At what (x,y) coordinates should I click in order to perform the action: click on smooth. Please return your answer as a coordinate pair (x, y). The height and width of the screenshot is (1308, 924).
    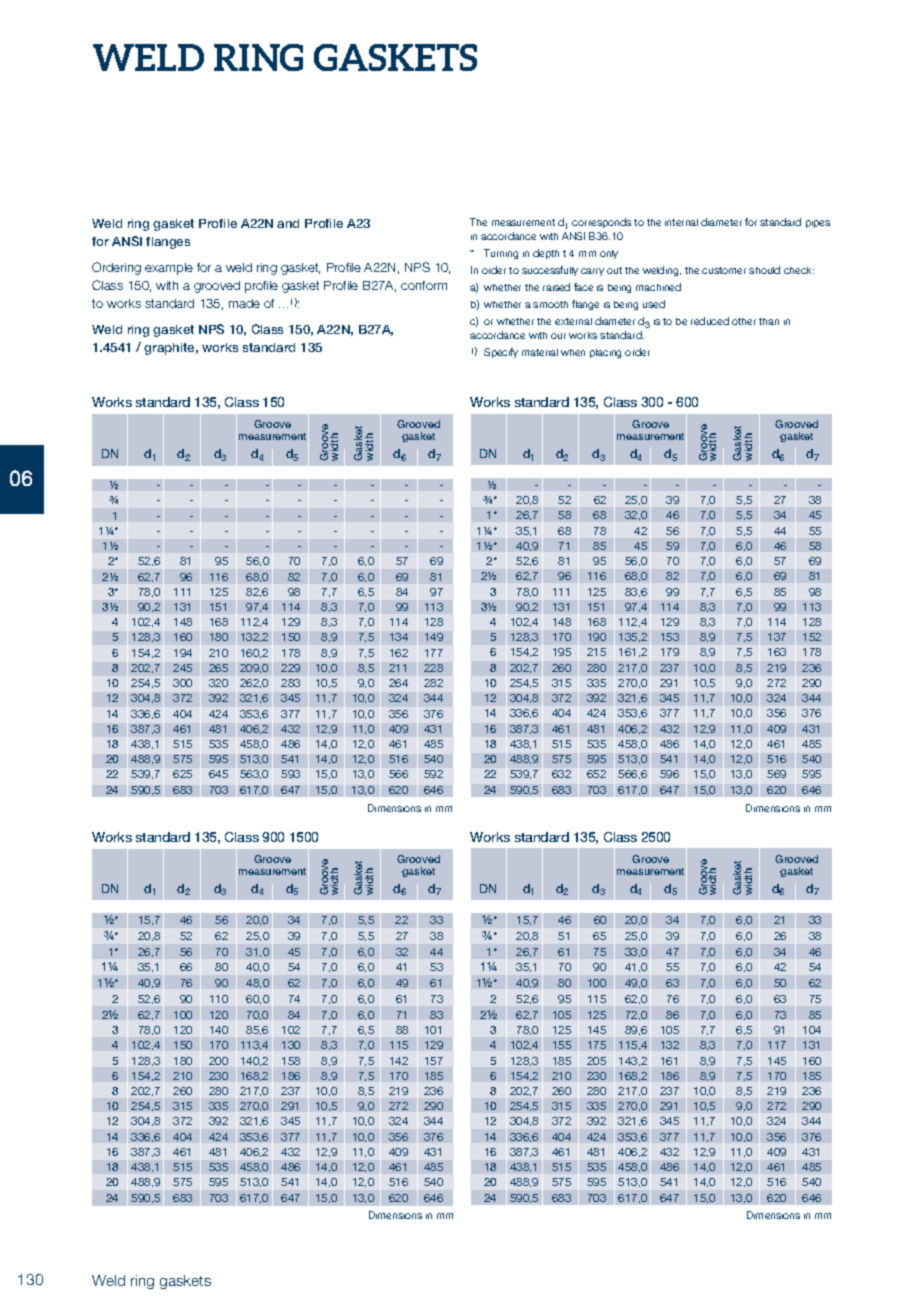
    Looking at the image, I should click on (550, 304).
